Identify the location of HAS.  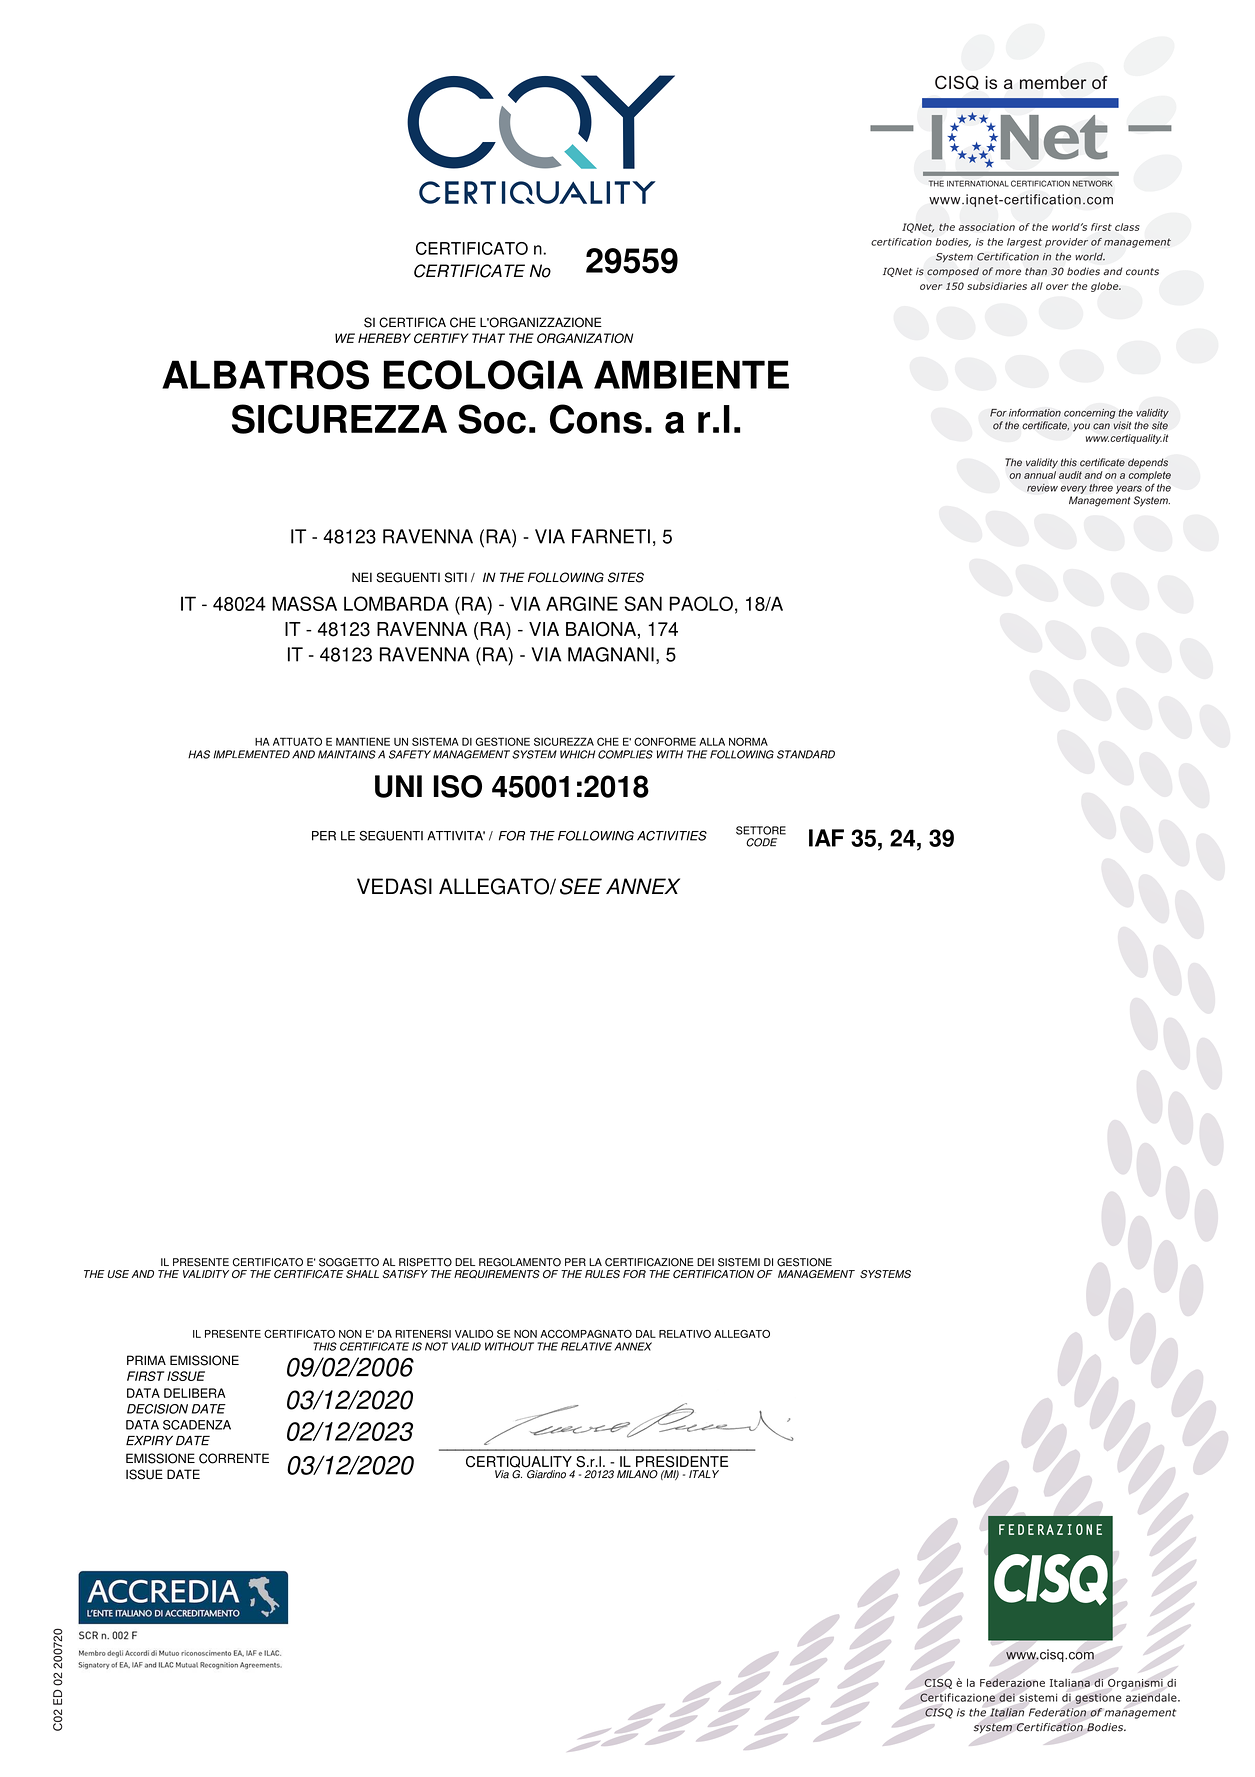
(199, 754).
